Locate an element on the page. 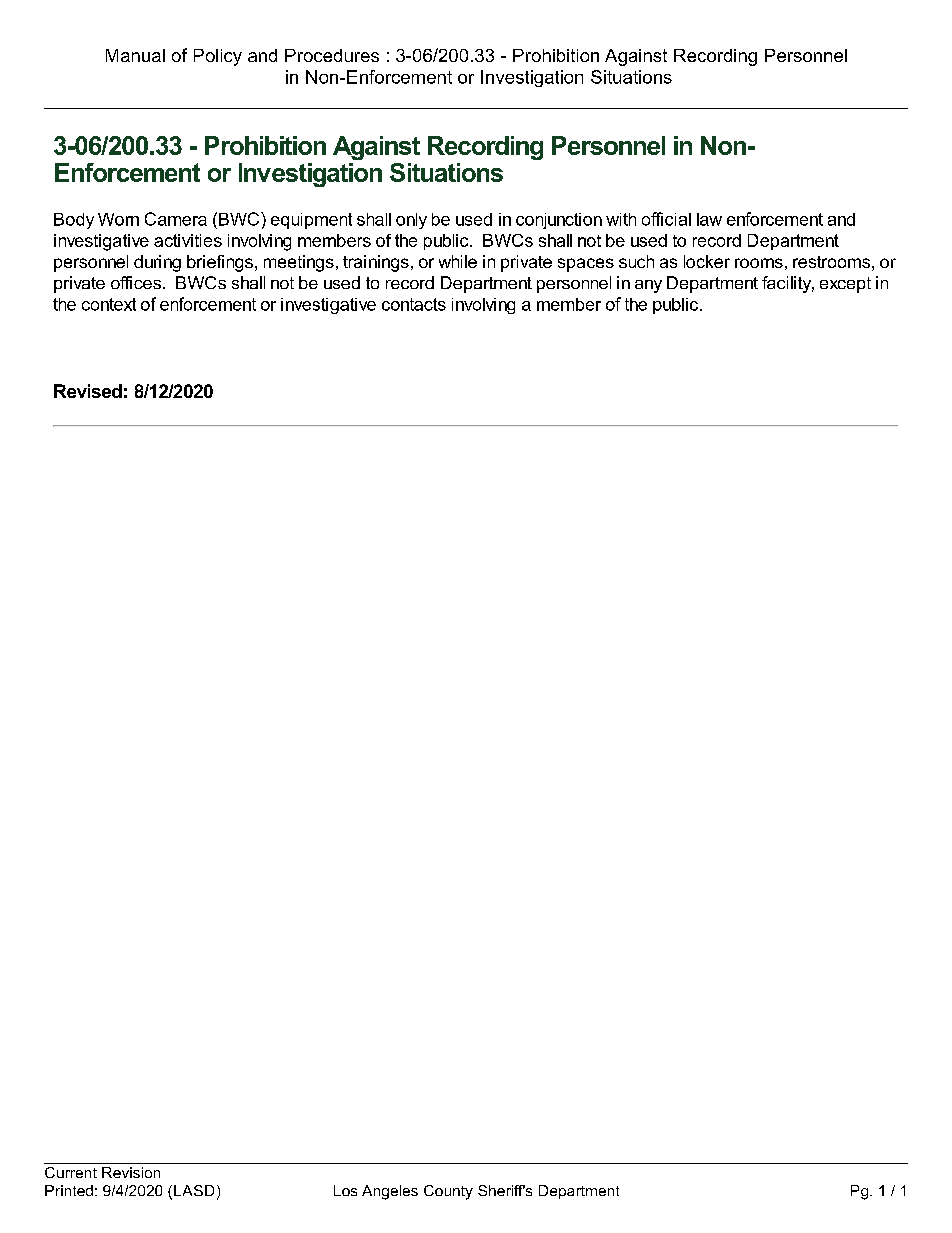 This image has height=1233, width=952. Revised is located at coordinates (88, 391).
